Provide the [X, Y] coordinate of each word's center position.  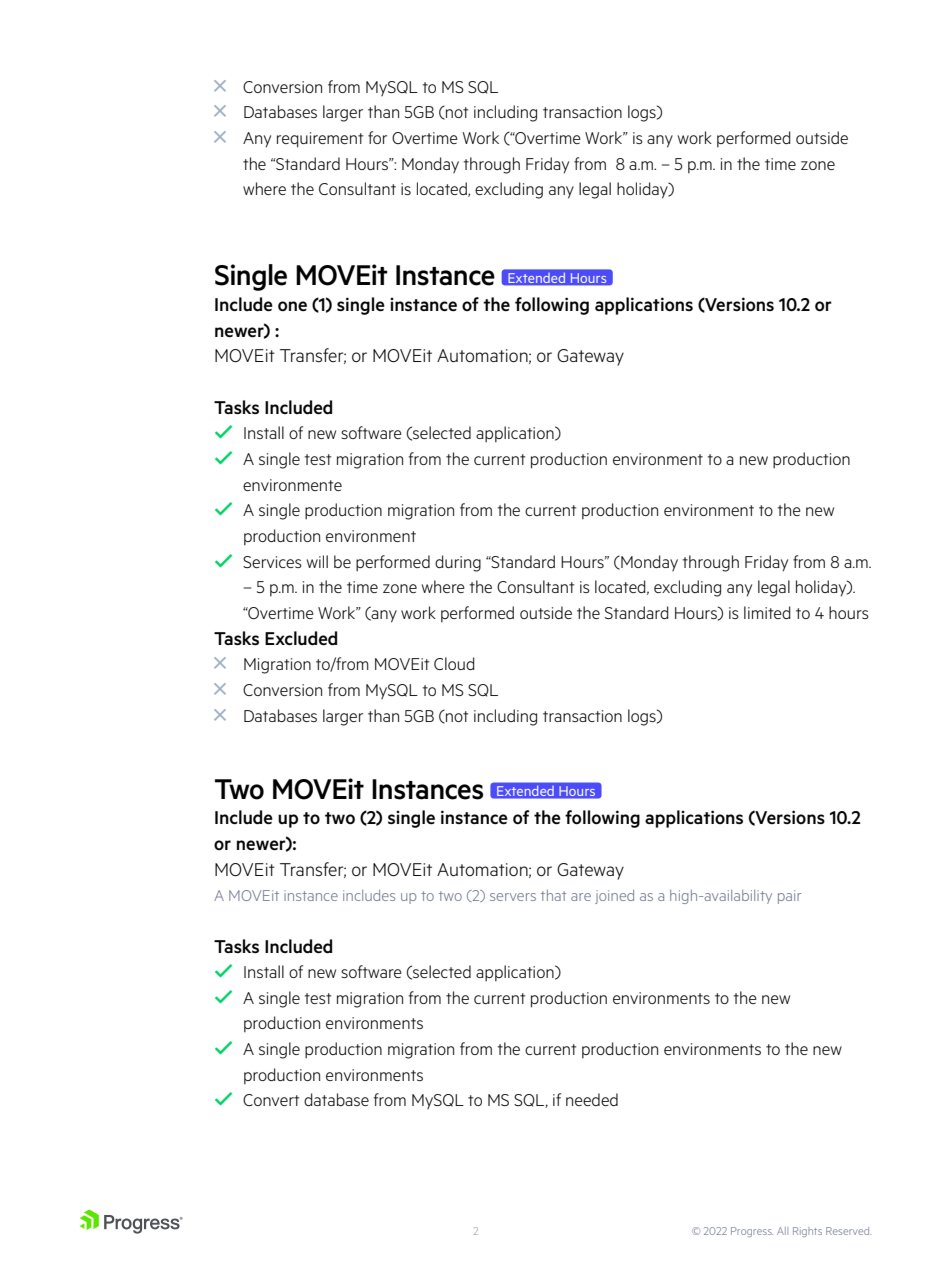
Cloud [454, 663]
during [458, 563]
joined [614, 897]
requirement [320, 140]
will [317, 561]
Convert [271, 1100]
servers [513, 897]
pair [789, 897]
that [554, 895]
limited [767, 612]
